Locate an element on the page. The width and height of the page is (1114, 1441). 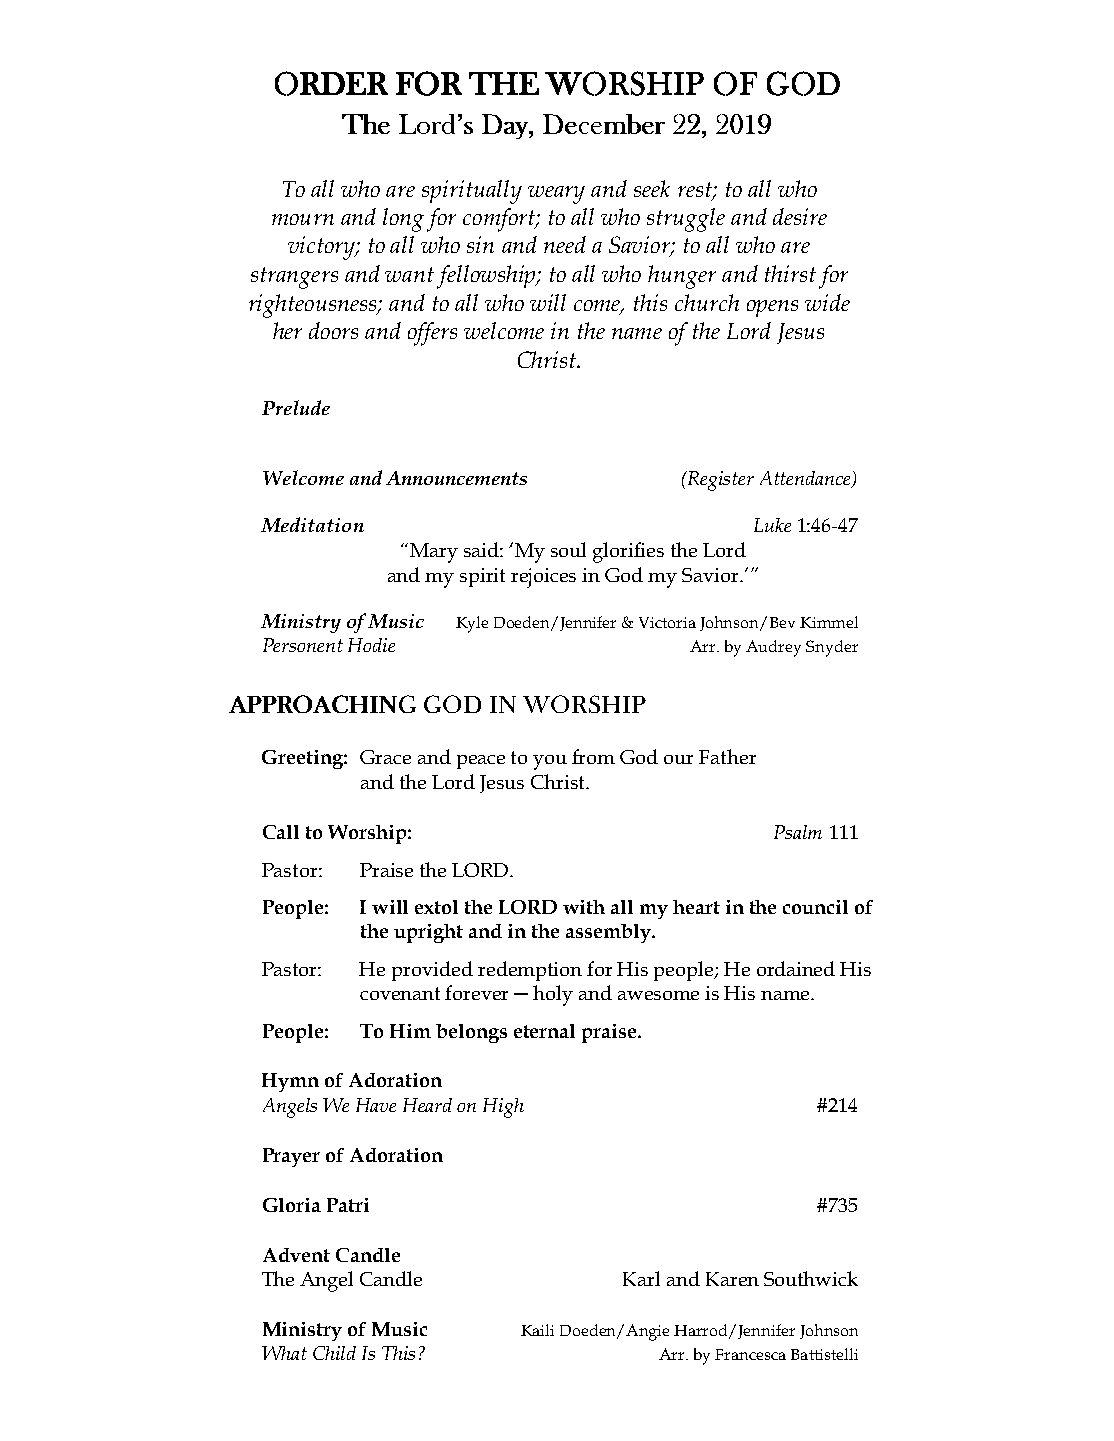
Attendance is located at coordinates (807, 479).
